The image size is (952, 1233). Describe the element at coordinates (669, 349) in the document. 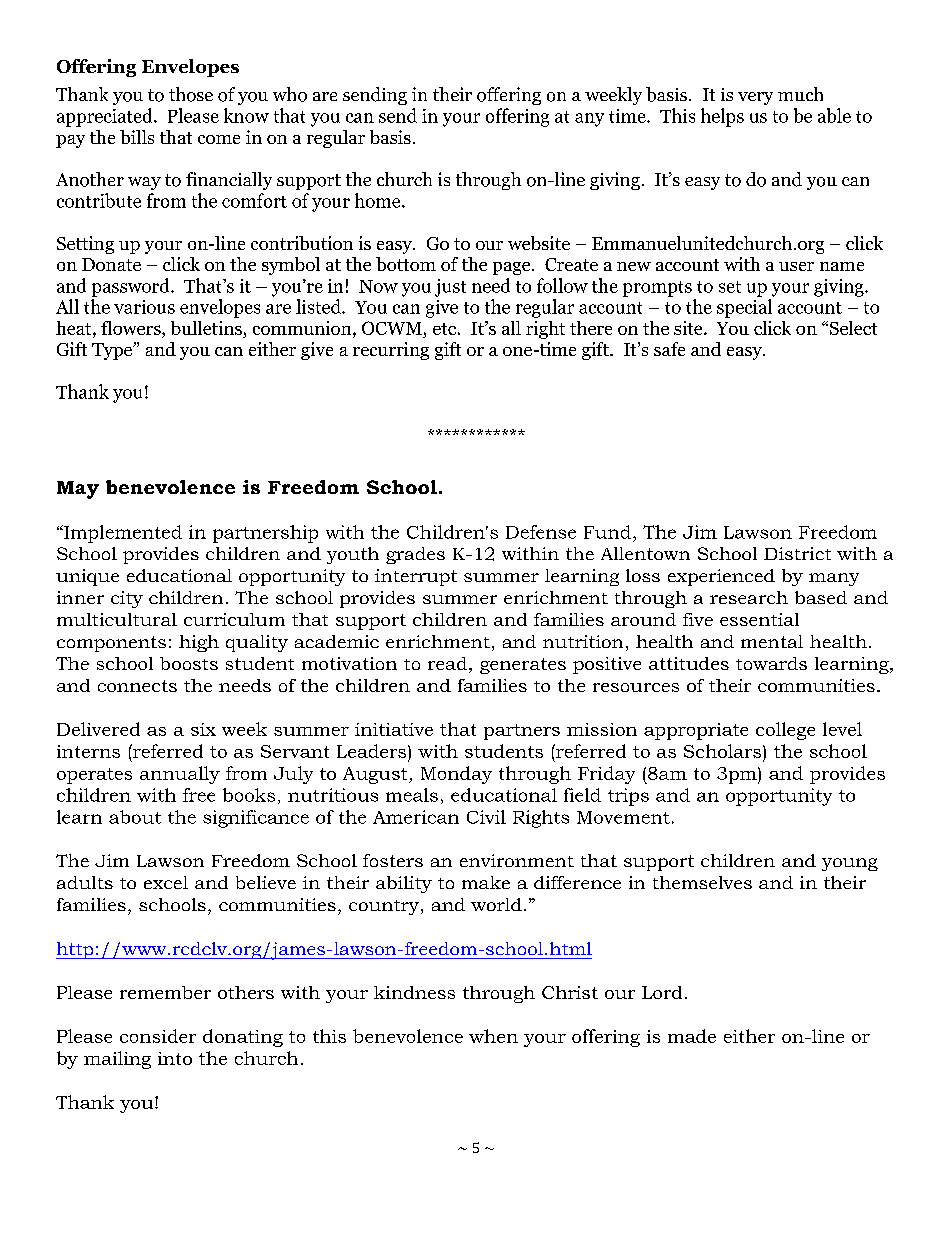

I see `safe` at that location.
